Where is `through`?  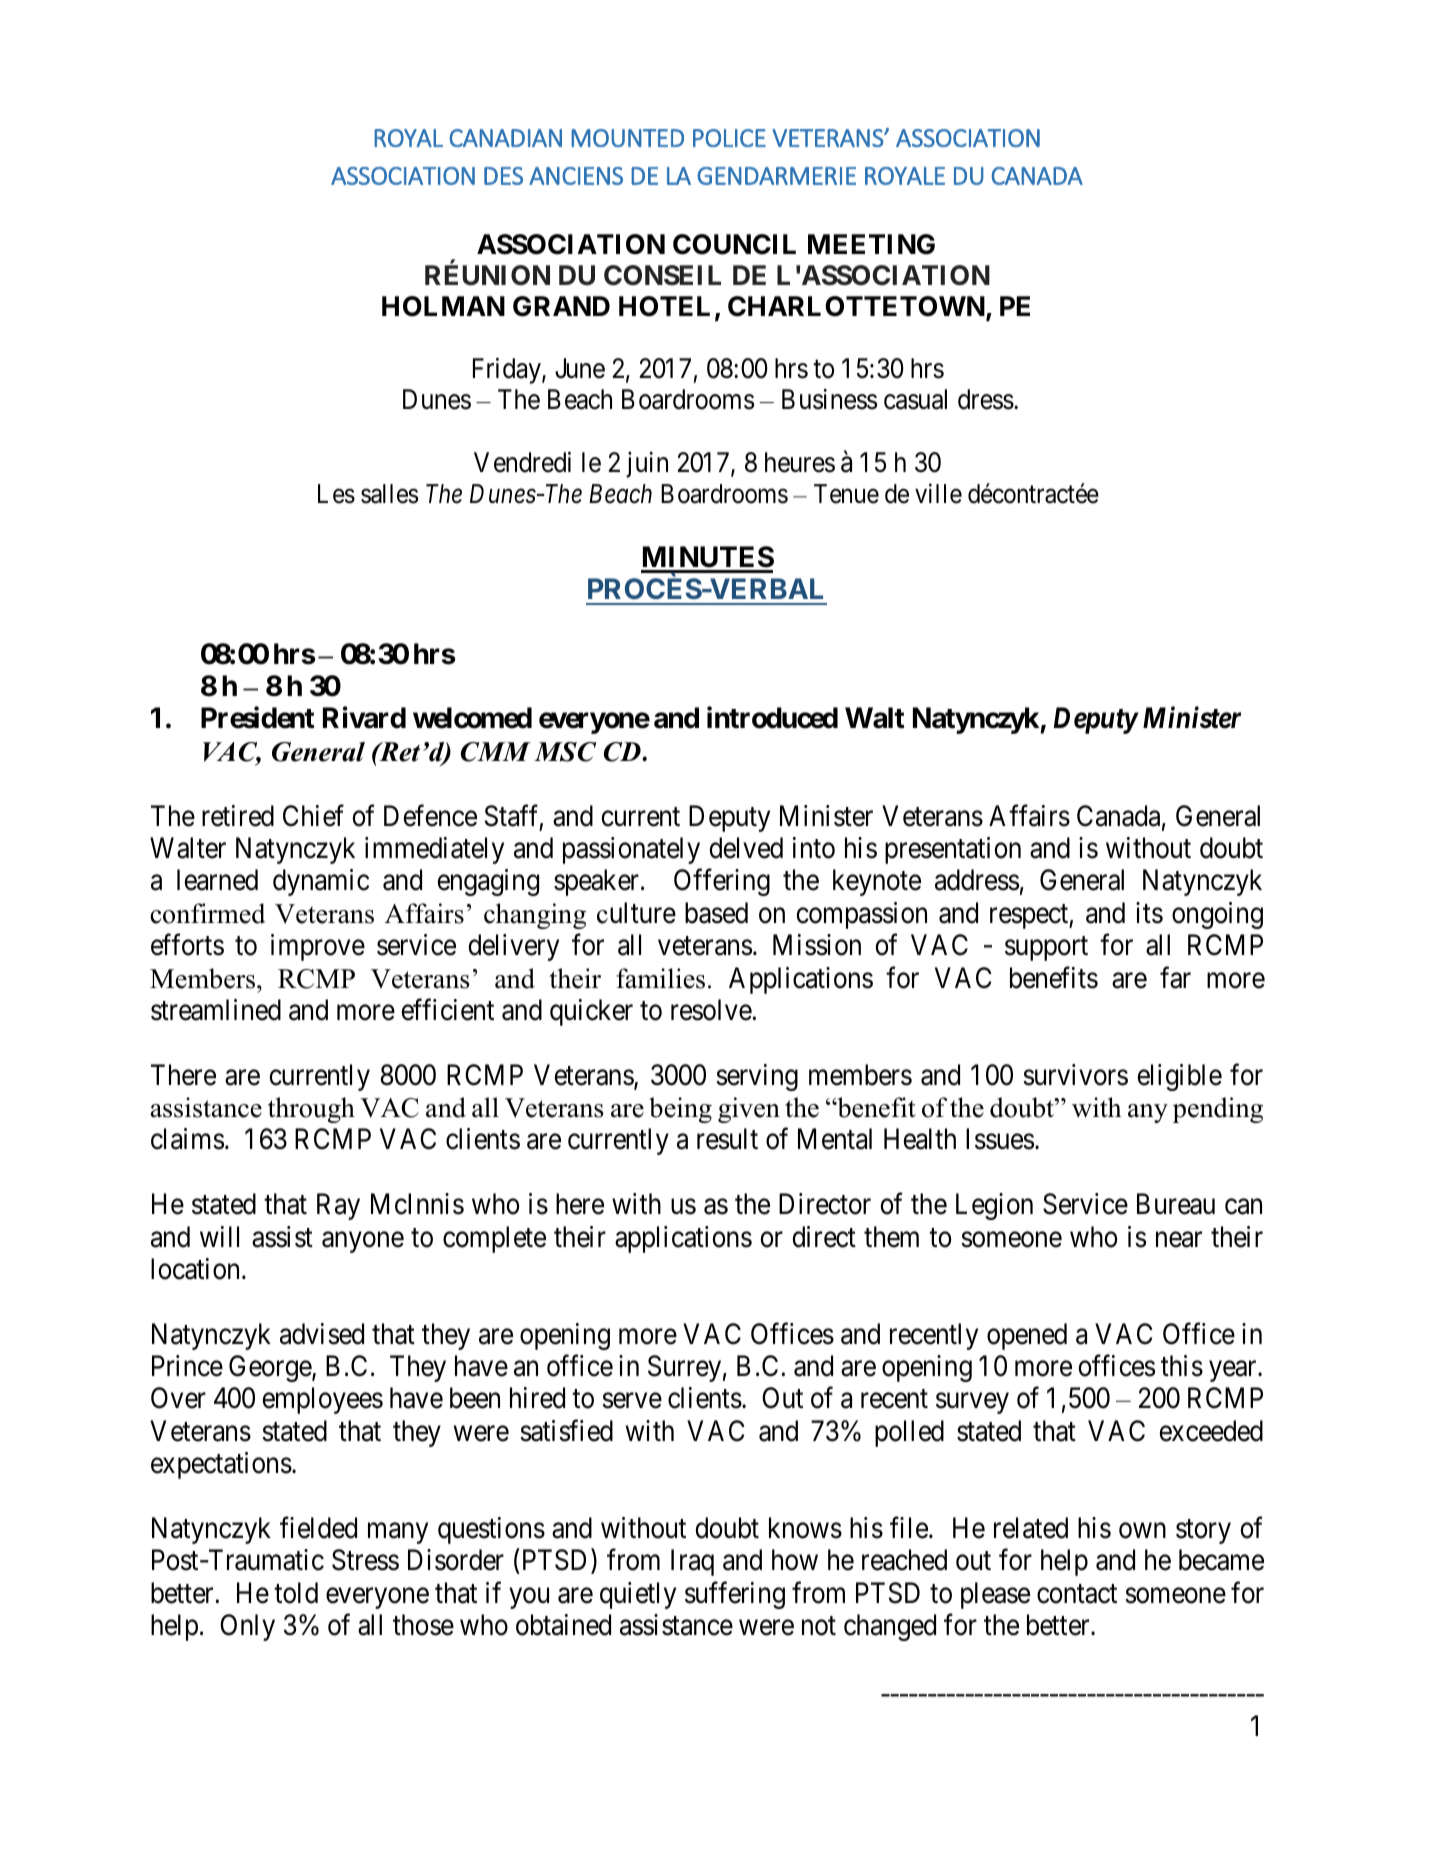 through is located at coordinates (311, 1110).
